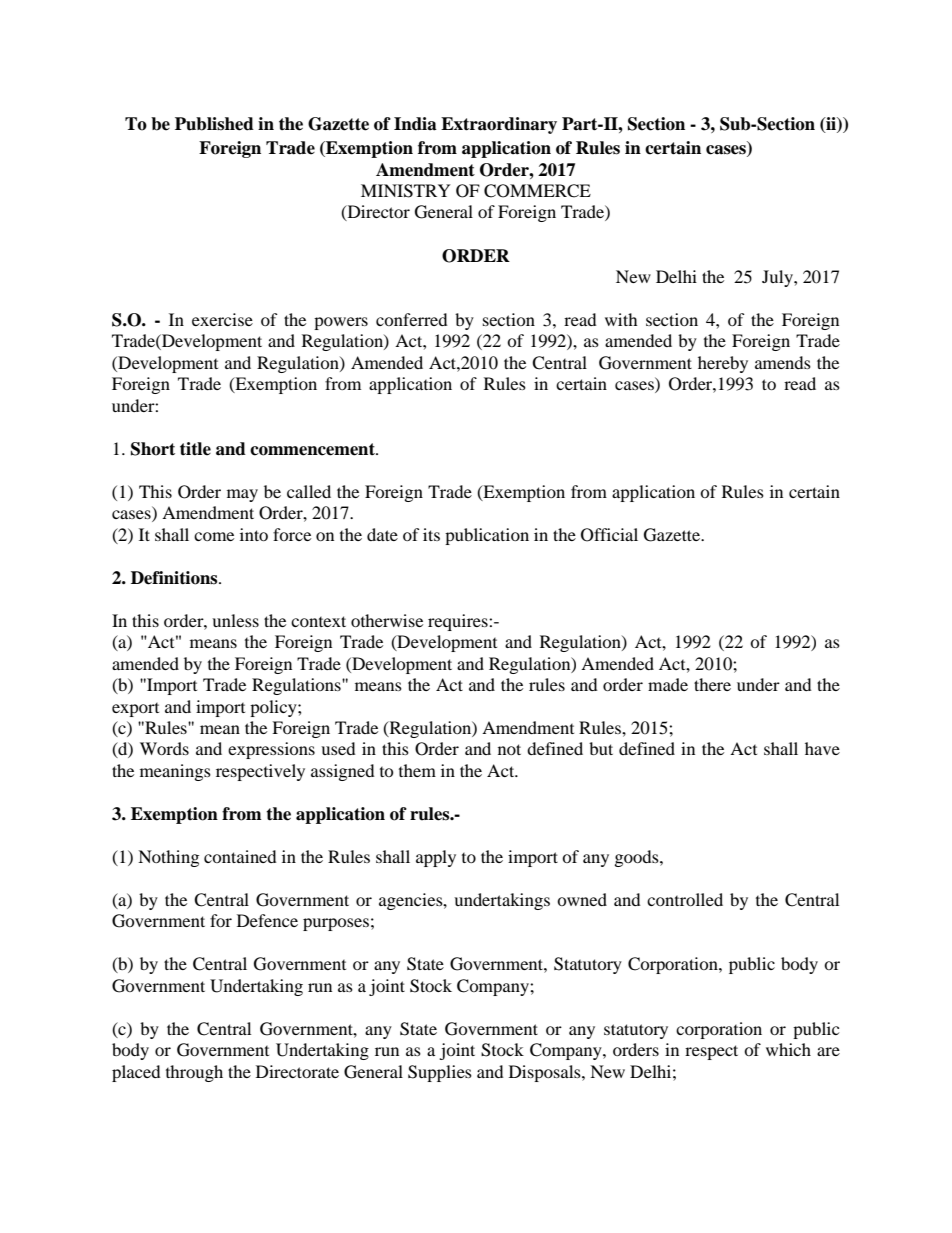  What do you see at coordinates (440, 1073) in the page?
I see `Supplies` at bounding box center [440, 1073].
